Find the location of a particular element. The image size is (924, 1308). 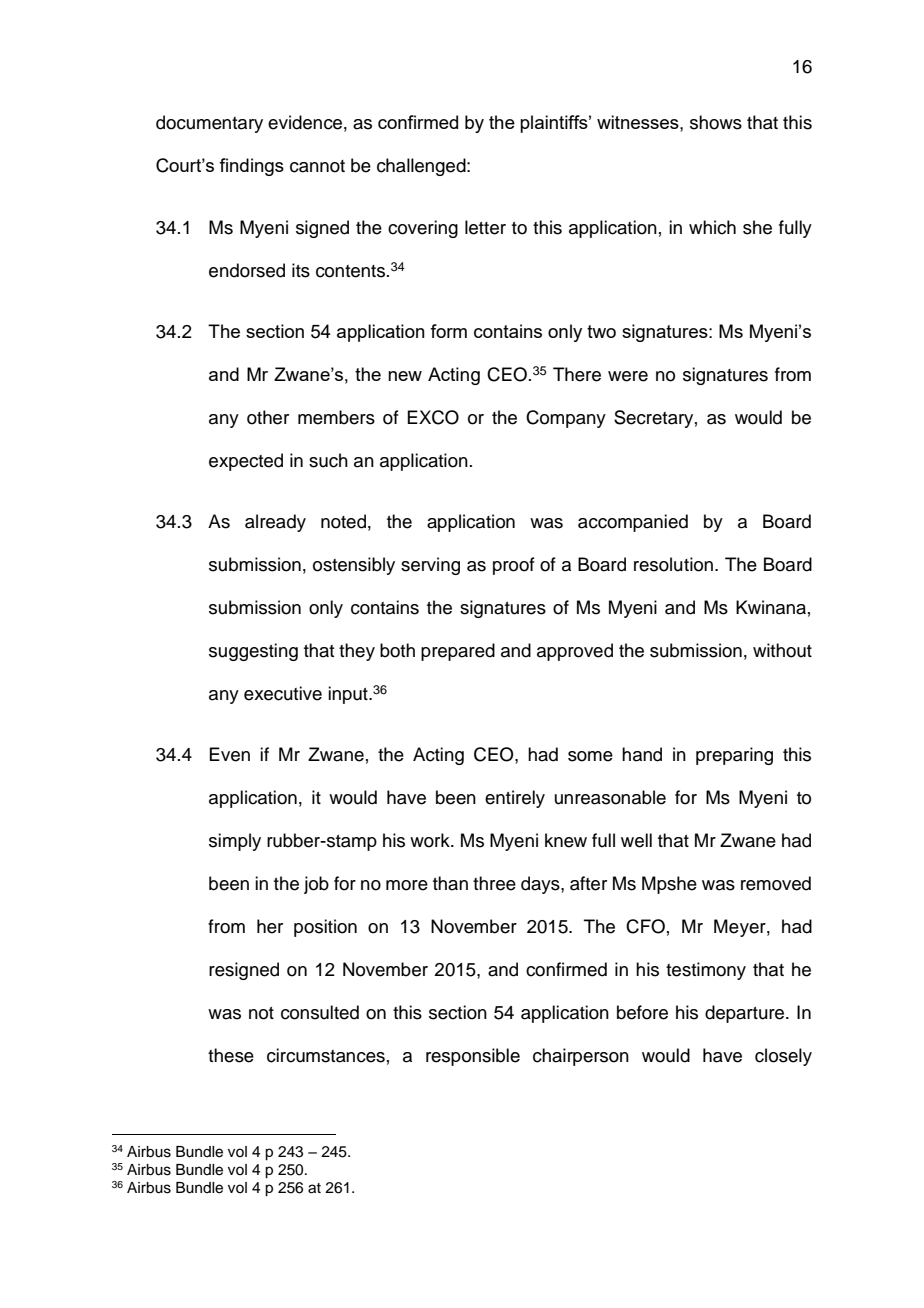

responsible is located at coordinates (473, 1057).
